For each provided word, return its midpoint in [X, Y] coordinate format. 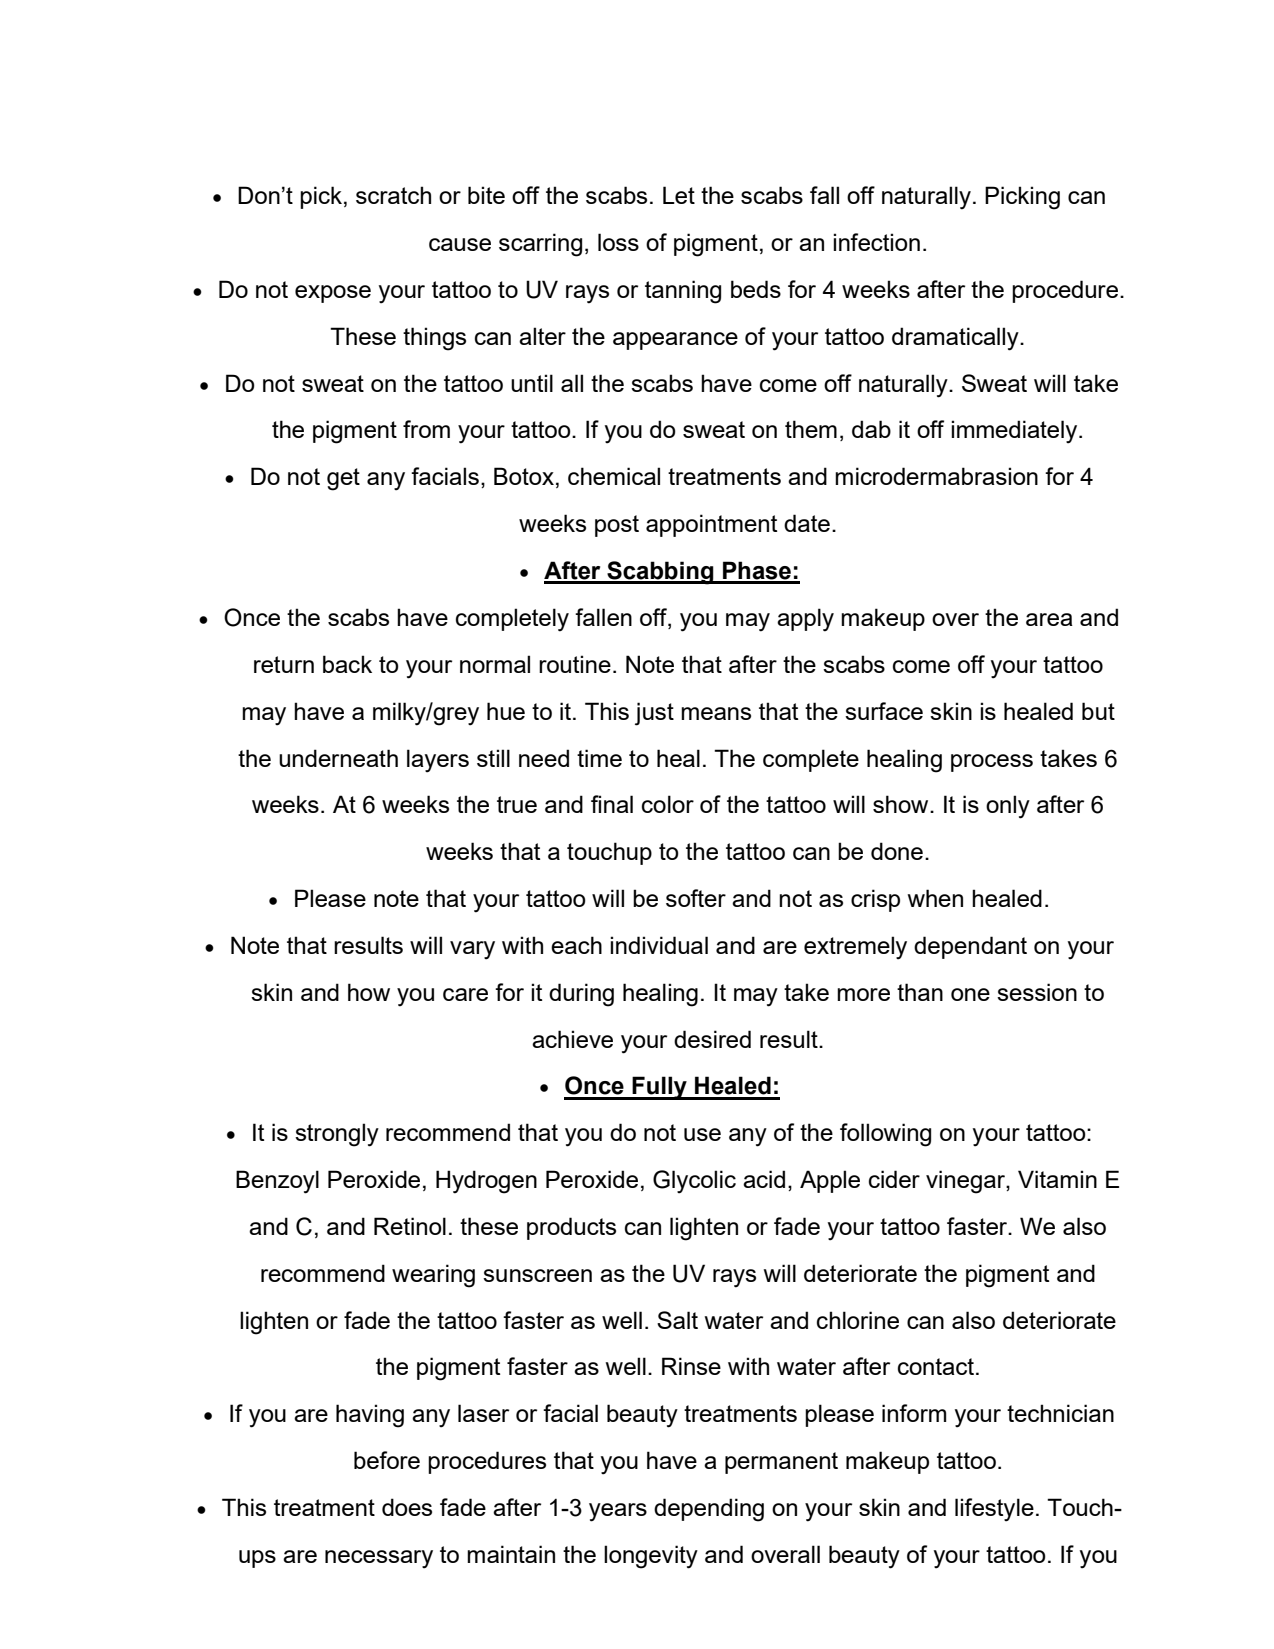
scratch [393, 195]
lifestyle [994, 1510]
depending [709, 1510]
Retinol [410, 1226]
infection [876, 242]
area [1049, 619]
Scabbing [660, 573]
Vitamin [1057, 1179]
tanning [683, 292]
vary [472, 950]
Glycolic [694, 1182]
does [407, 1507]
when [935, 898]
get [343, 479]
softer [696, 898]
